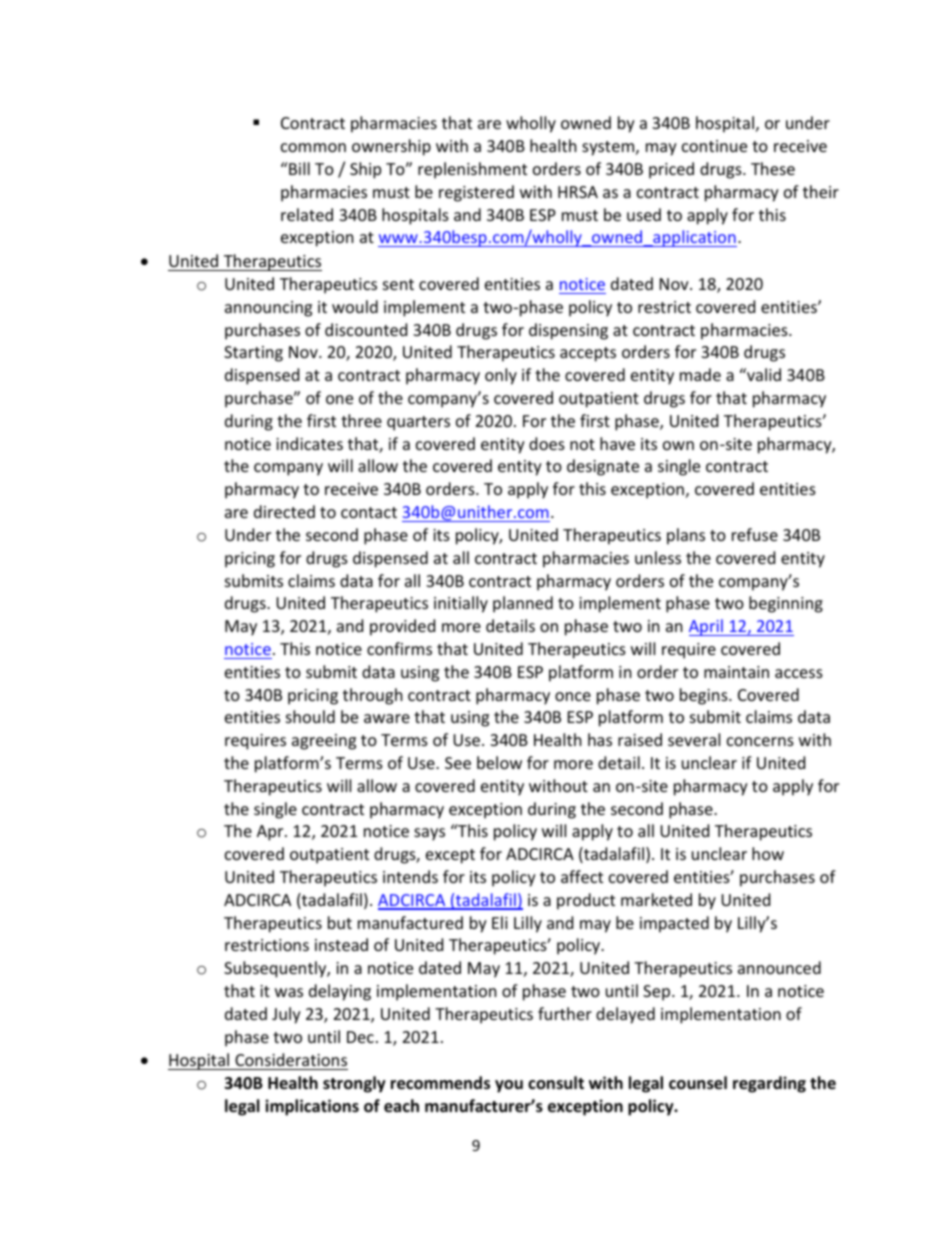  Describe the element at coordinates (298, 168) in the screenshot. I see `Bill` at that location.
